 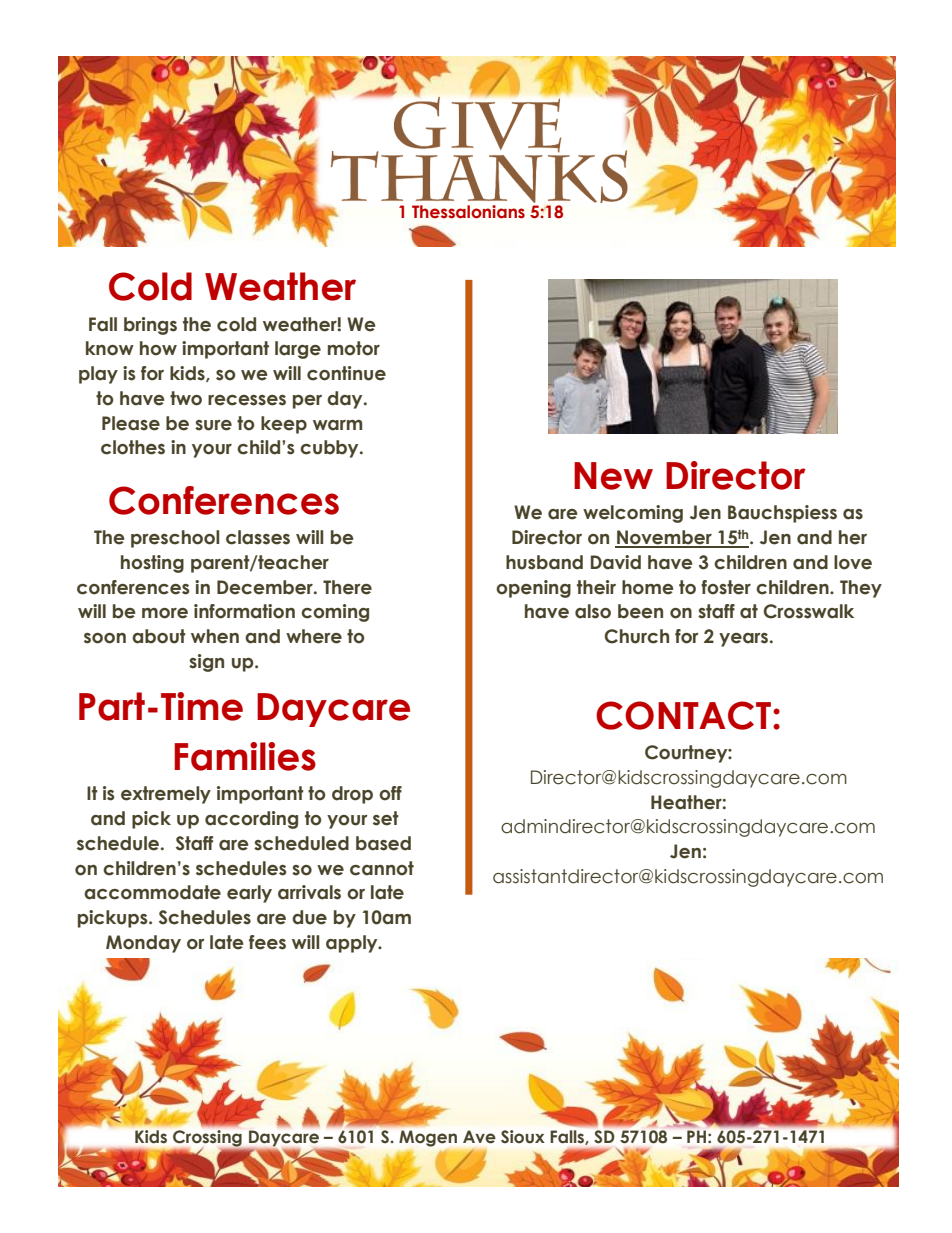 What do you see at coordinates (613, 476) in the image?
I see `New` at bounding box center [613, 476].
